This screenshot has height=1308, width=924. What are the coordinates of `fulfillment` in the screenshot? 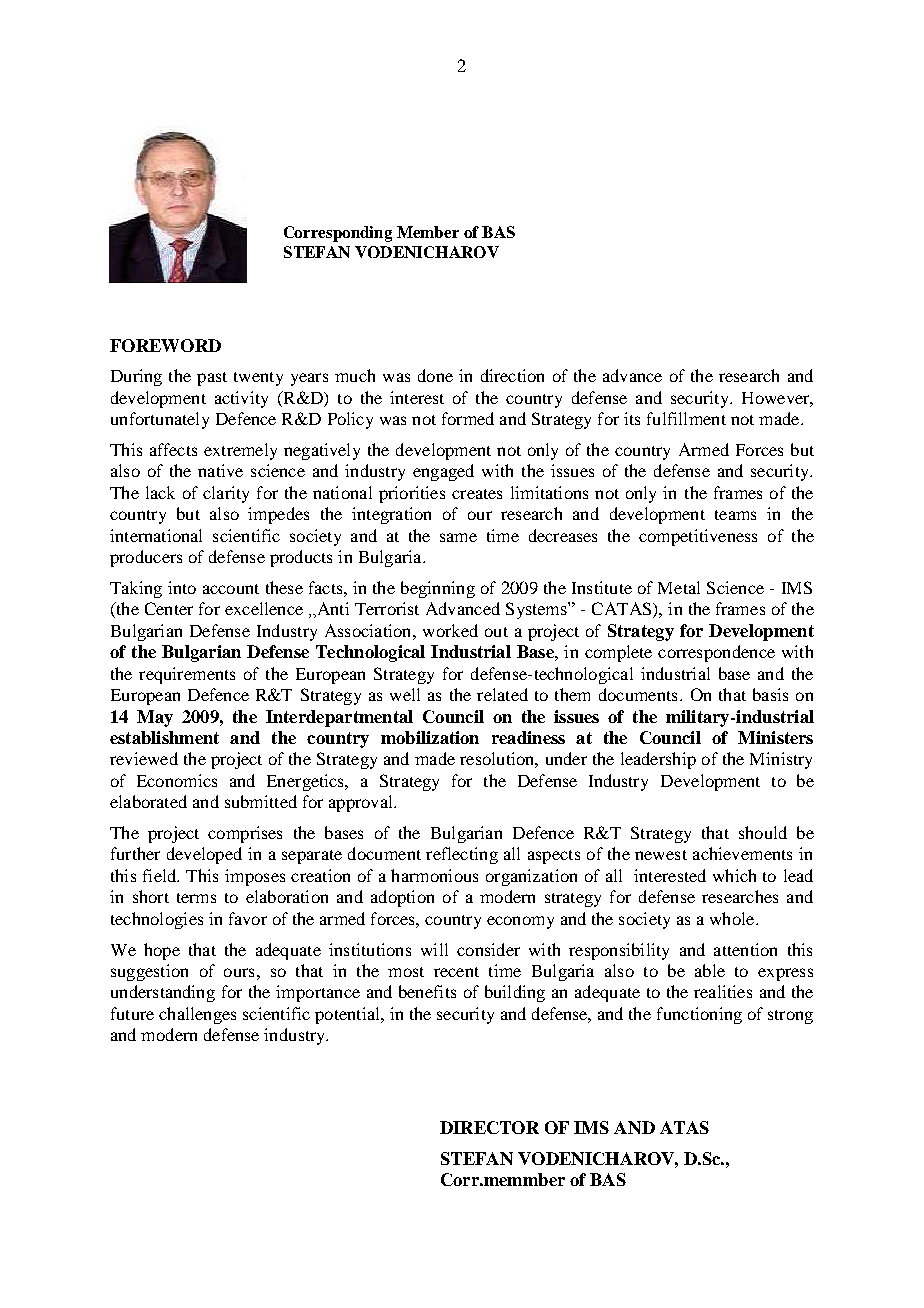 It's located at (686, 418).
